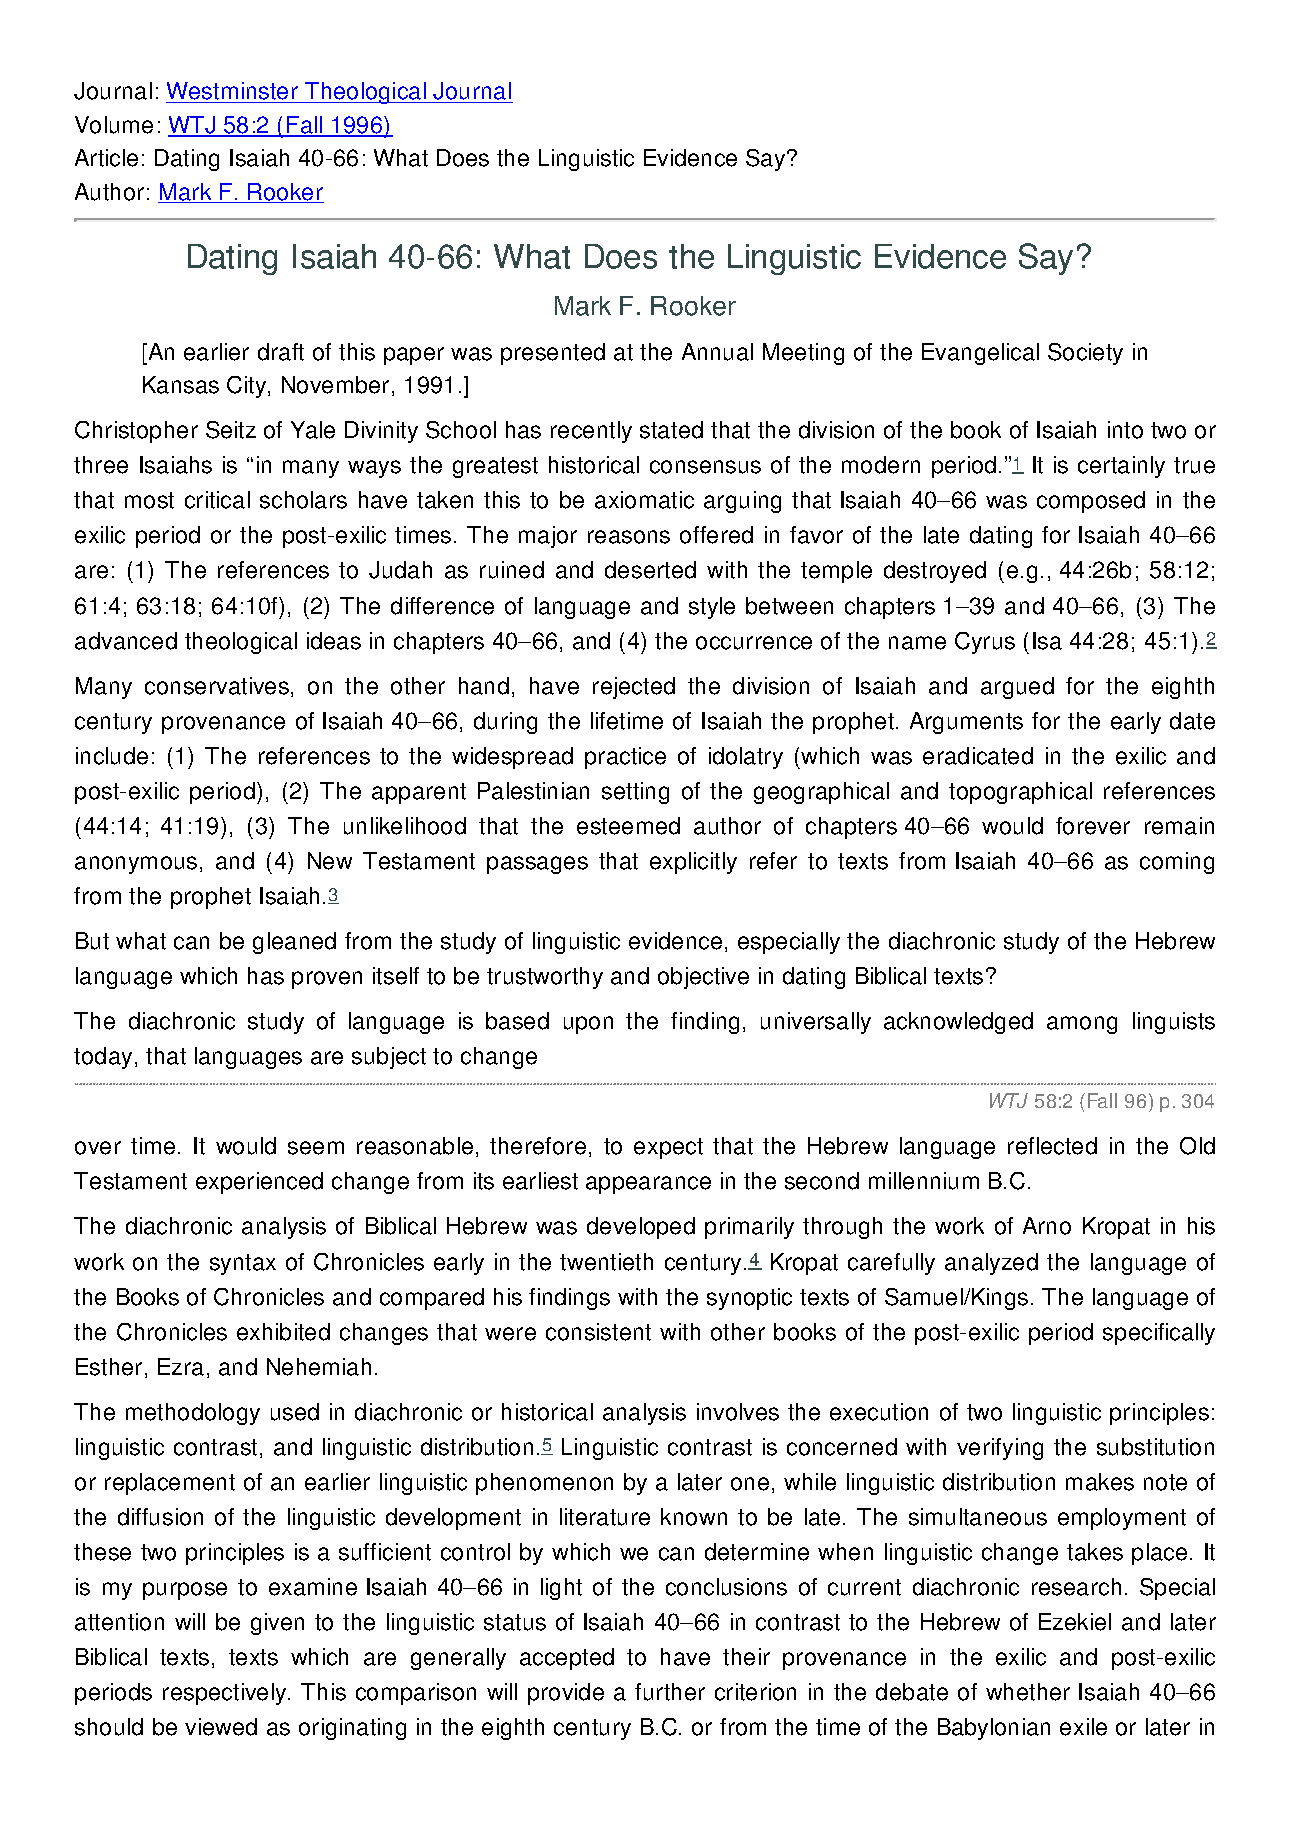 The width and height of the image is (1293, 1830). What do you see at coordinates (1085, 354) in the image?
I see `Society` at bounding box center [1085, 354].
